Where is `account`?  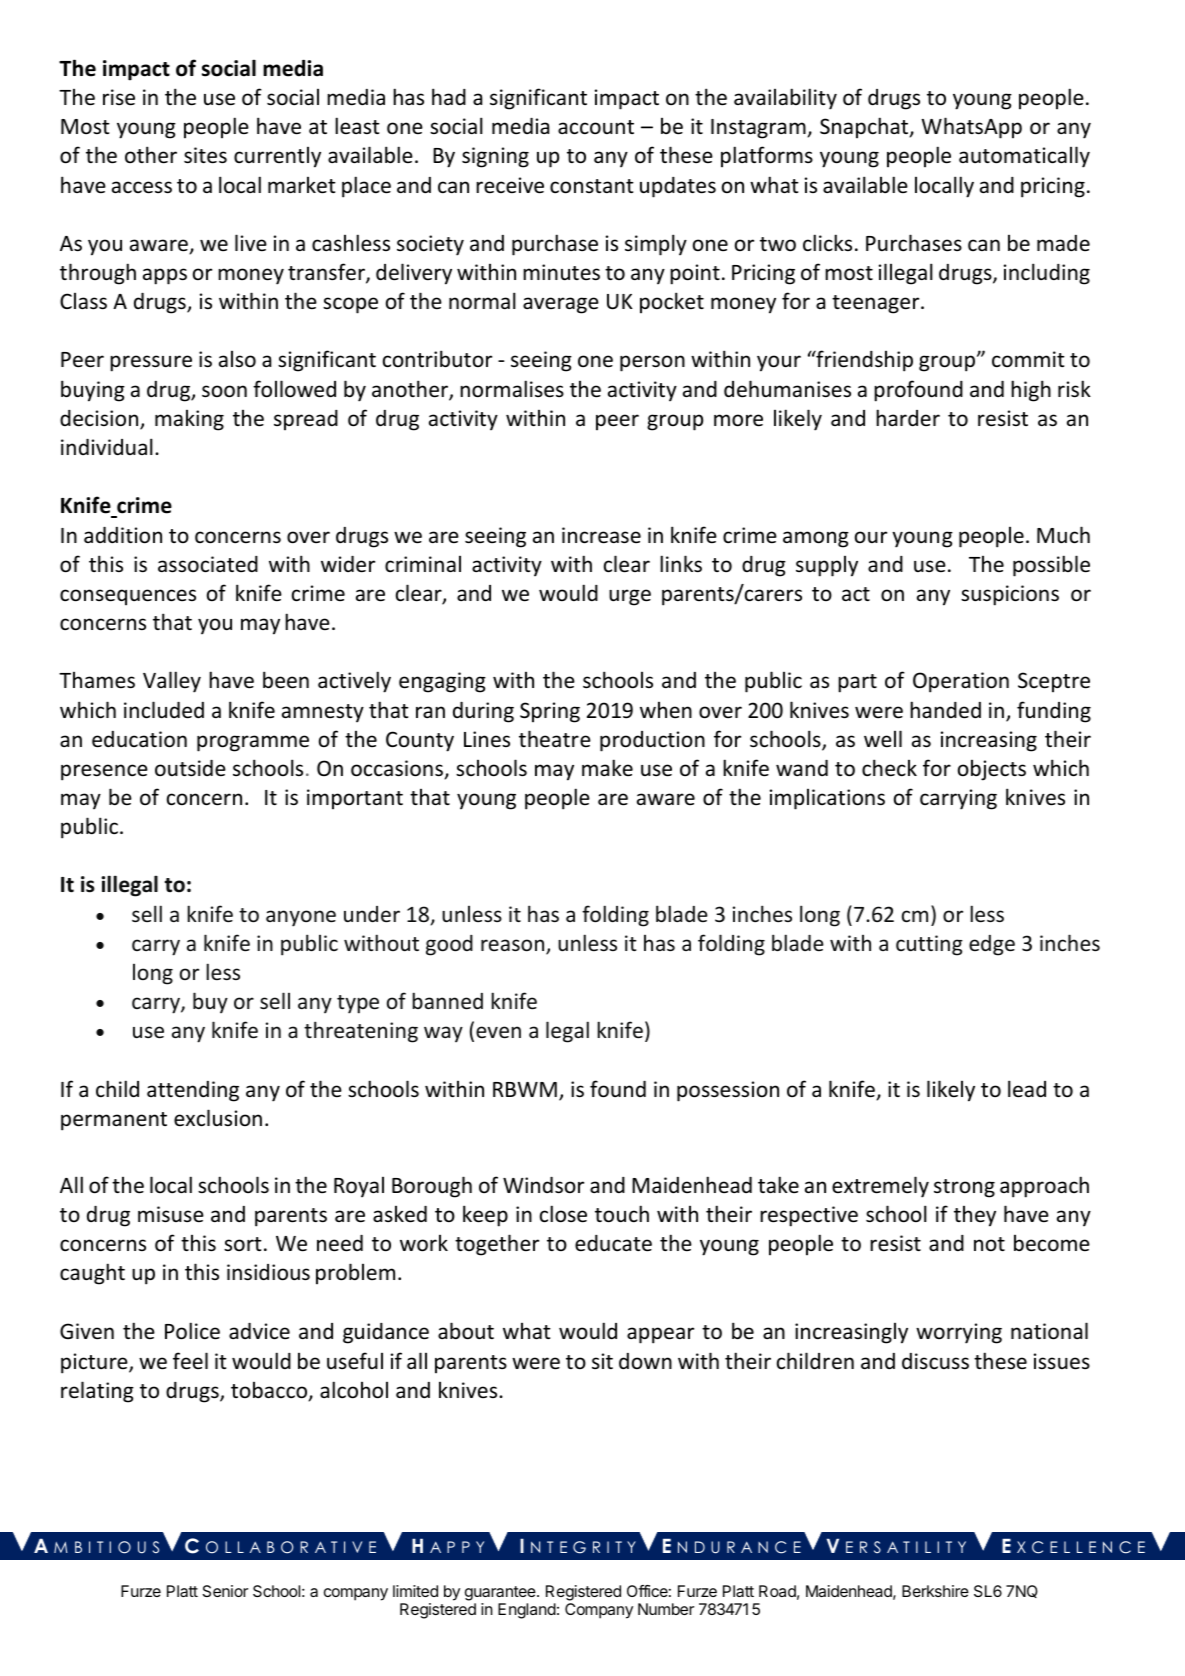
account is located at coordinates (596, 127).
